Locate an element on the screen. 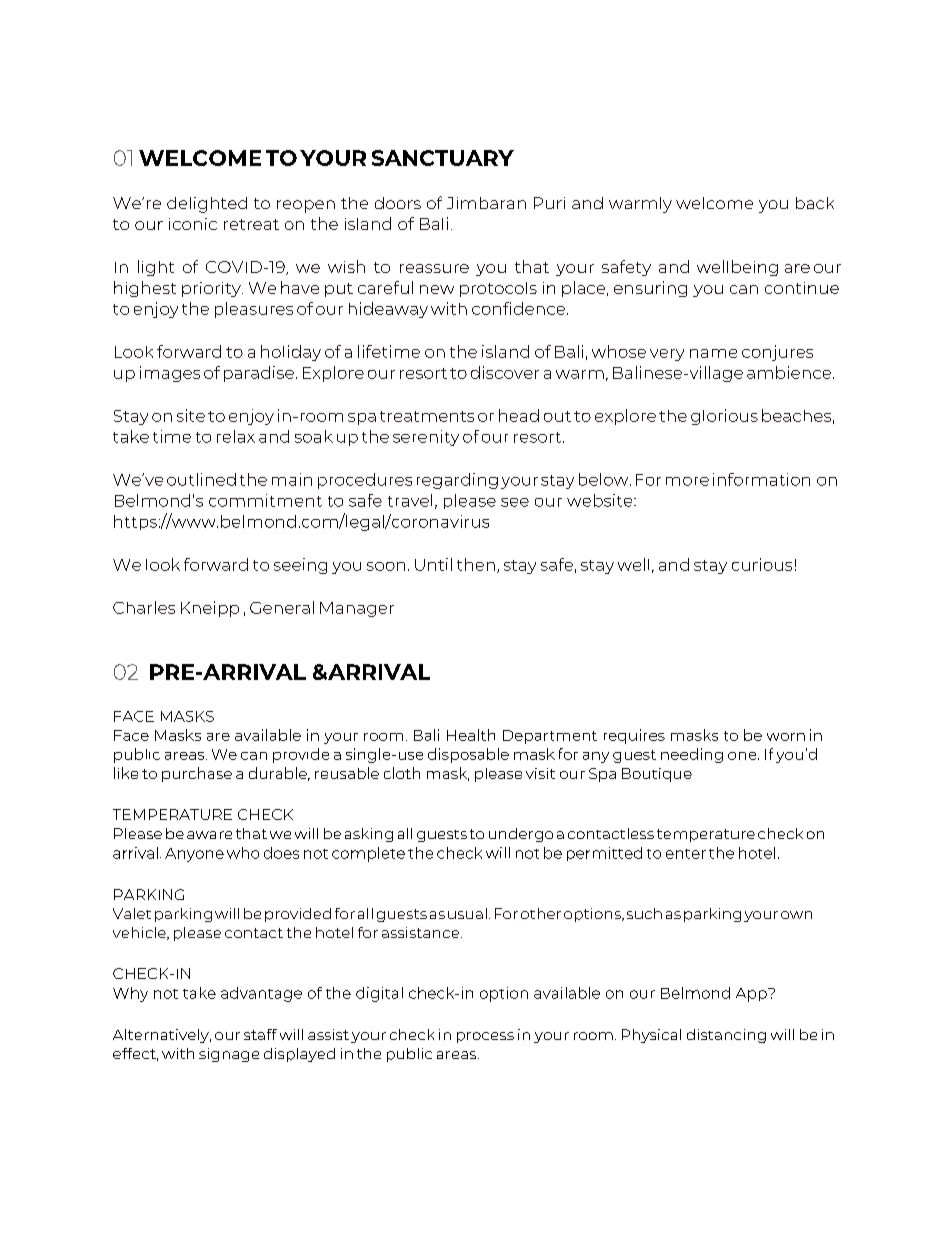 This screenshot has height=1233, width=952. SANCTUARY is located at coordinates (443, 158).
